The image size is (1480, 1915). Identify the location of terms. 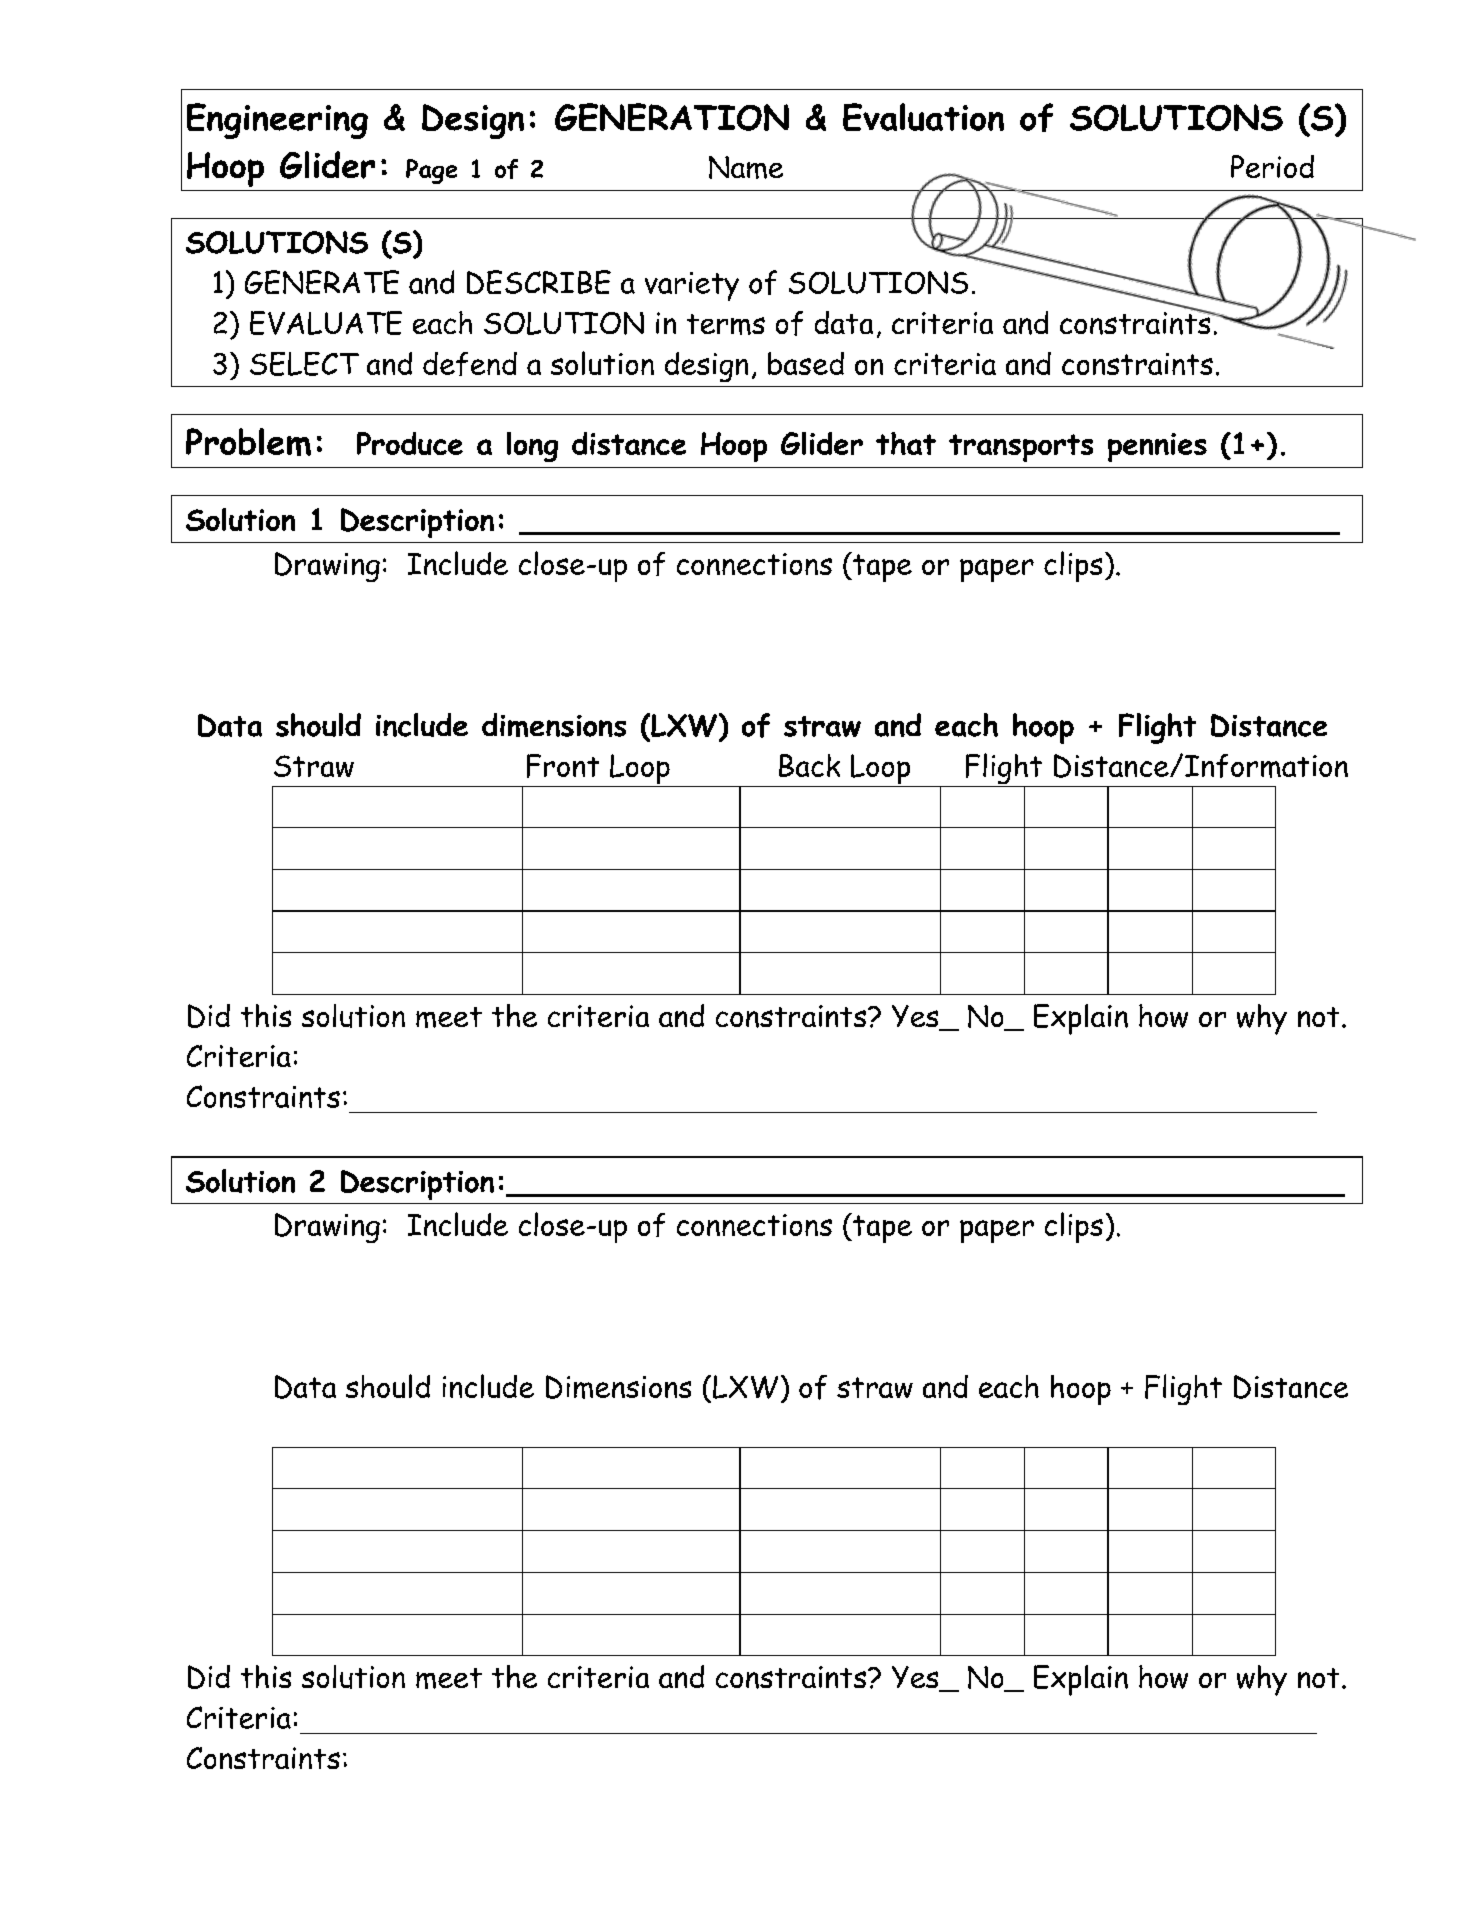
(726, 324).
